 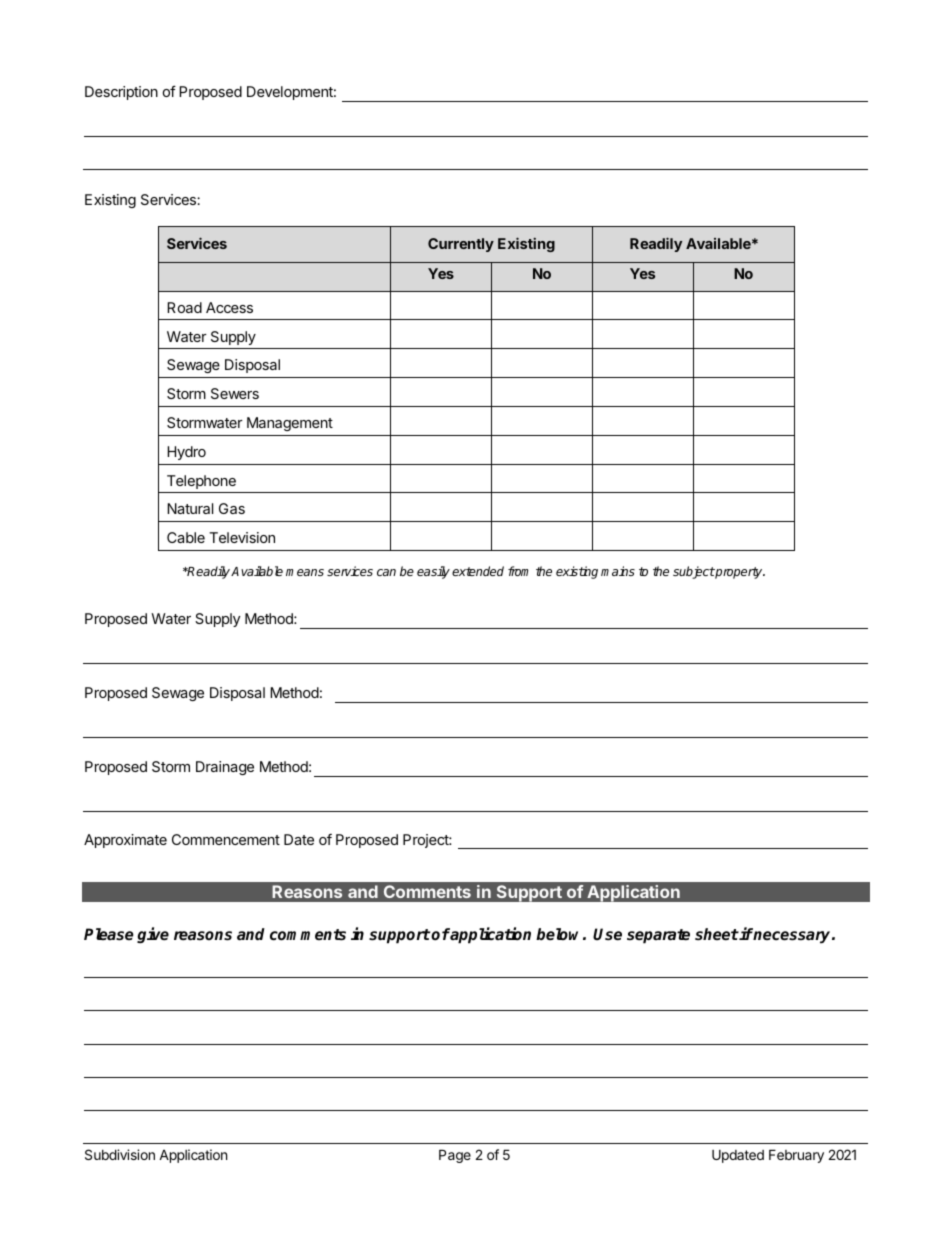 What do you see at coordinates (717, 934) in the page?
I see `sheet` at bounding box center [717, 934].
